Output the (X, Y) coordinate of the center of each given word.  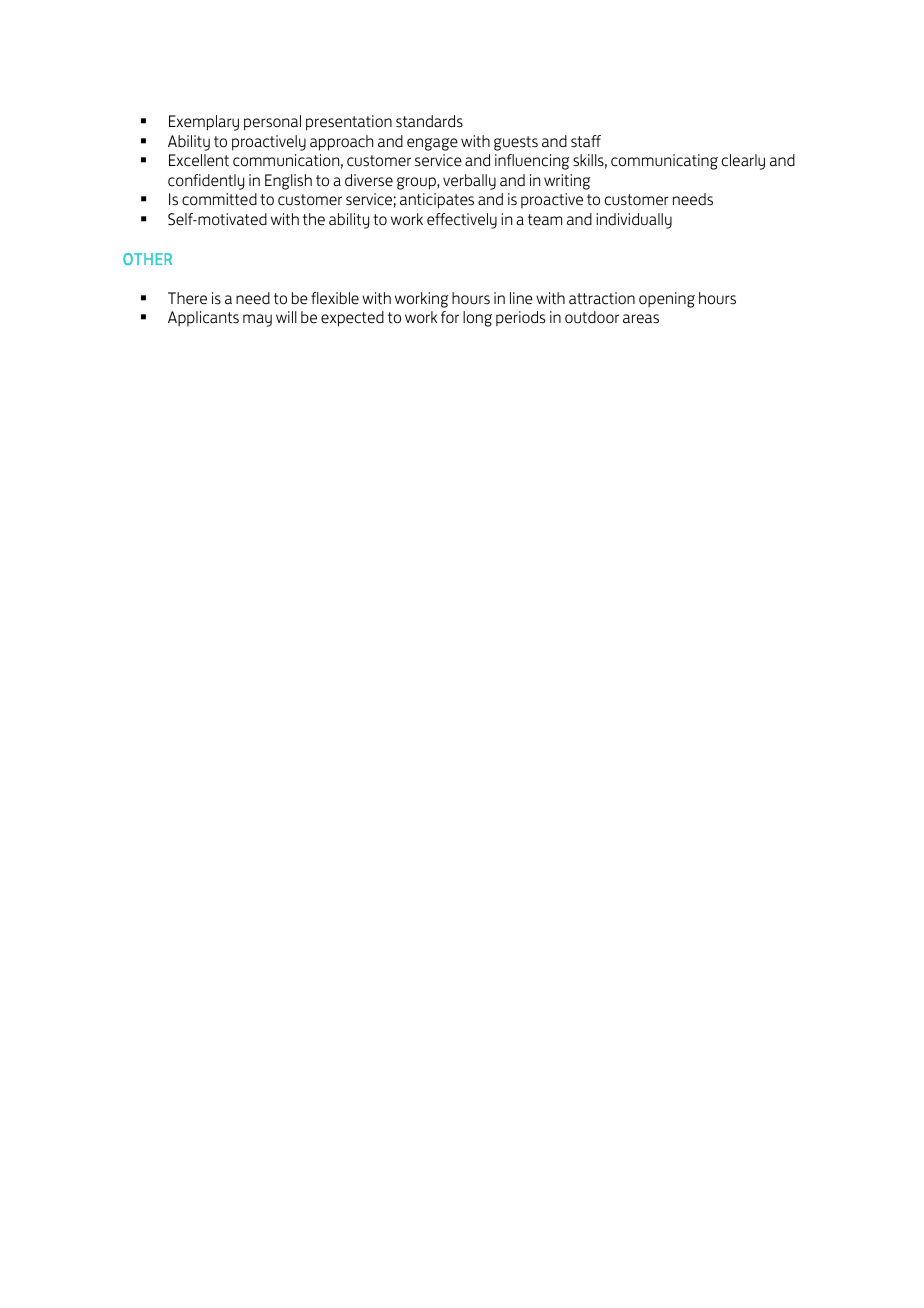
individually (634, 221)
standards (429, 121)
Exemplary (204, 123)
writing (567, 182)
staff (586, 141)
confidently (206, 182)
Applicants (203, 318)
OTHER (147, 259)
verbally (469, 182)
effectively (462, 221)
